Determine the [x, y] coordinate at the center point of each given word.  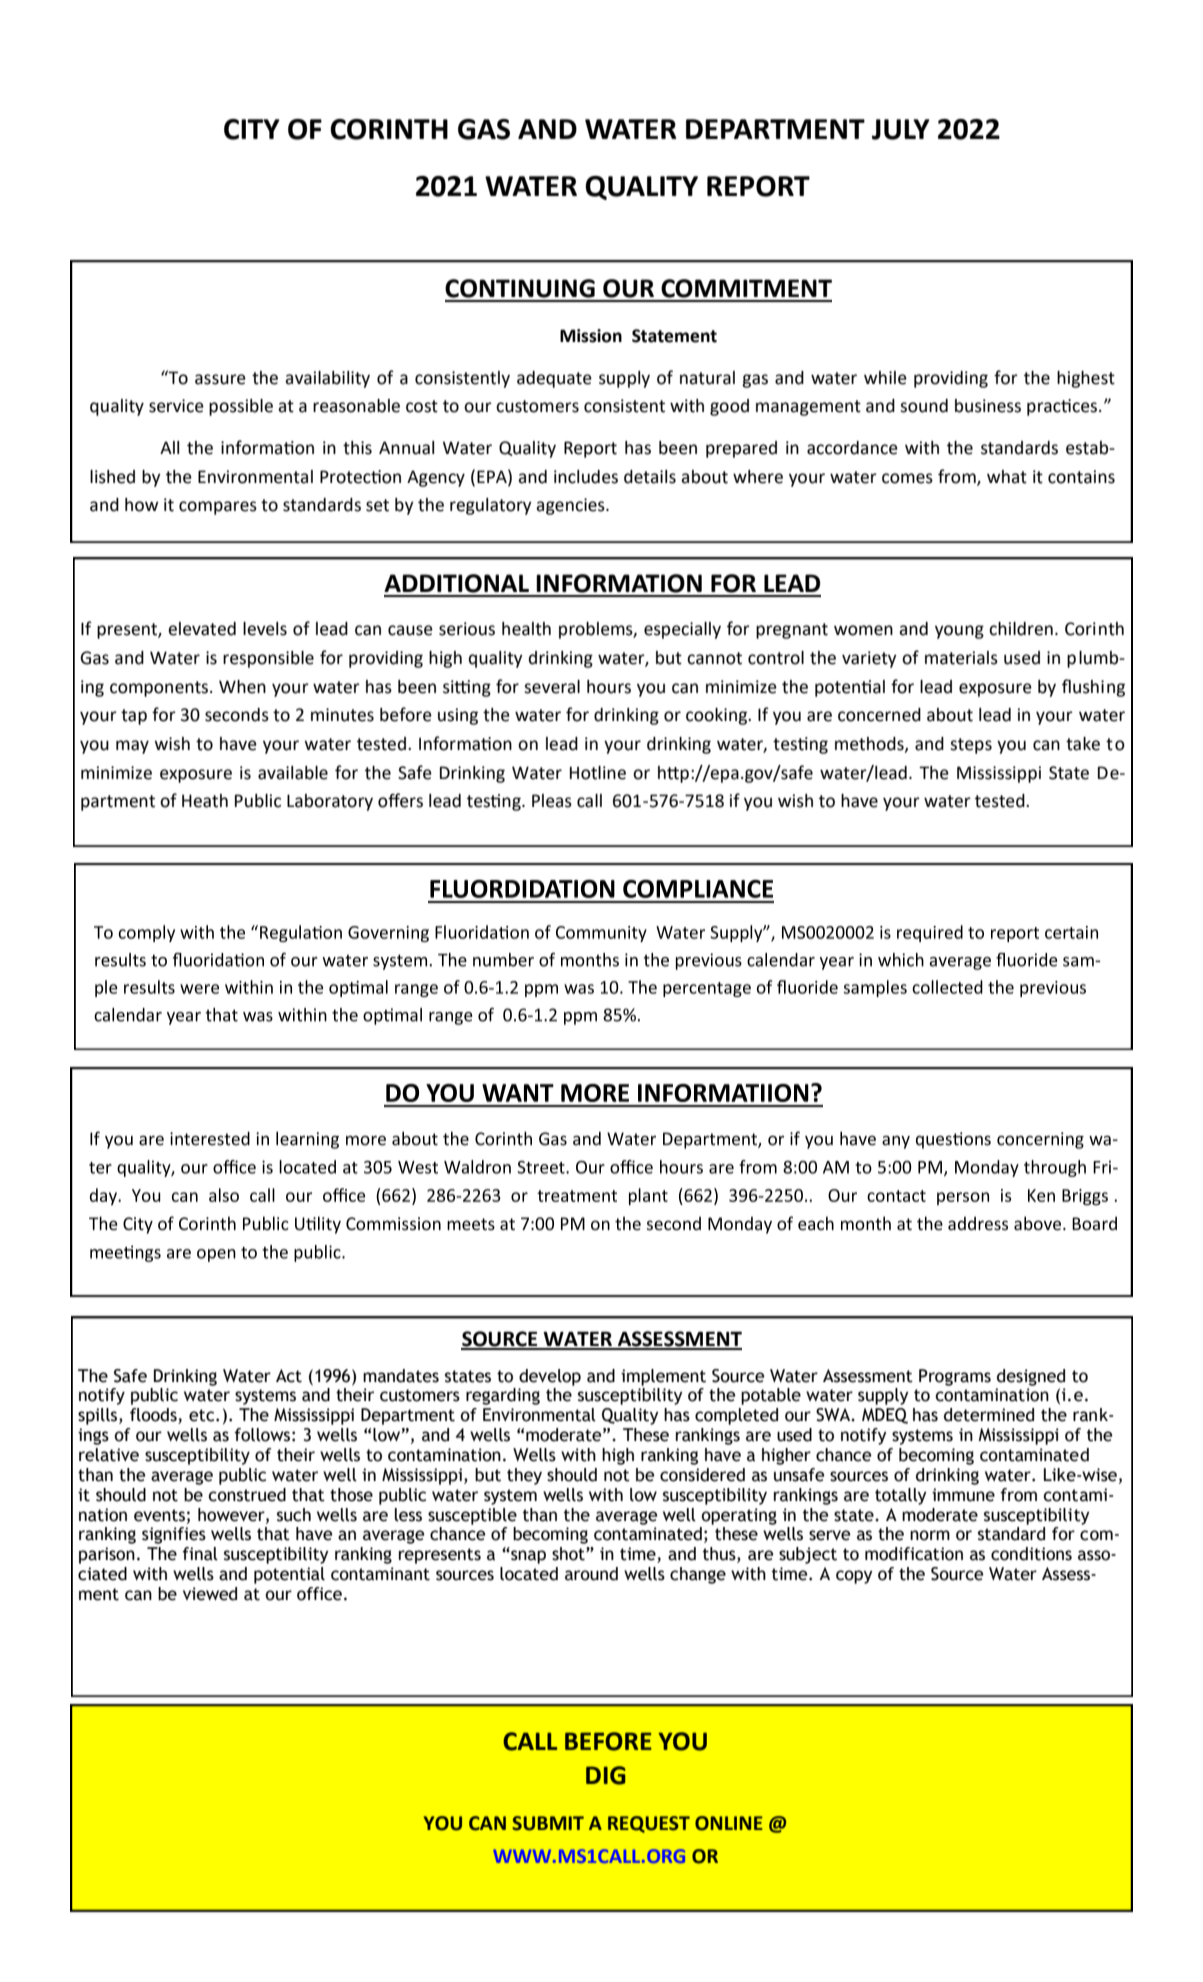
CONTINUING [520, 288]
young [959, 632]
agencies [571, 506]
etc [203, 1415]
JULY [901, 129]
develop [550, 1377]
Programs [955, 1377]
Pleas [552, 801]
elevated [202, 629]
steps [971, 746]
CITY [252, 129]
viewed [210, 1594]
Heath [205, 801]
